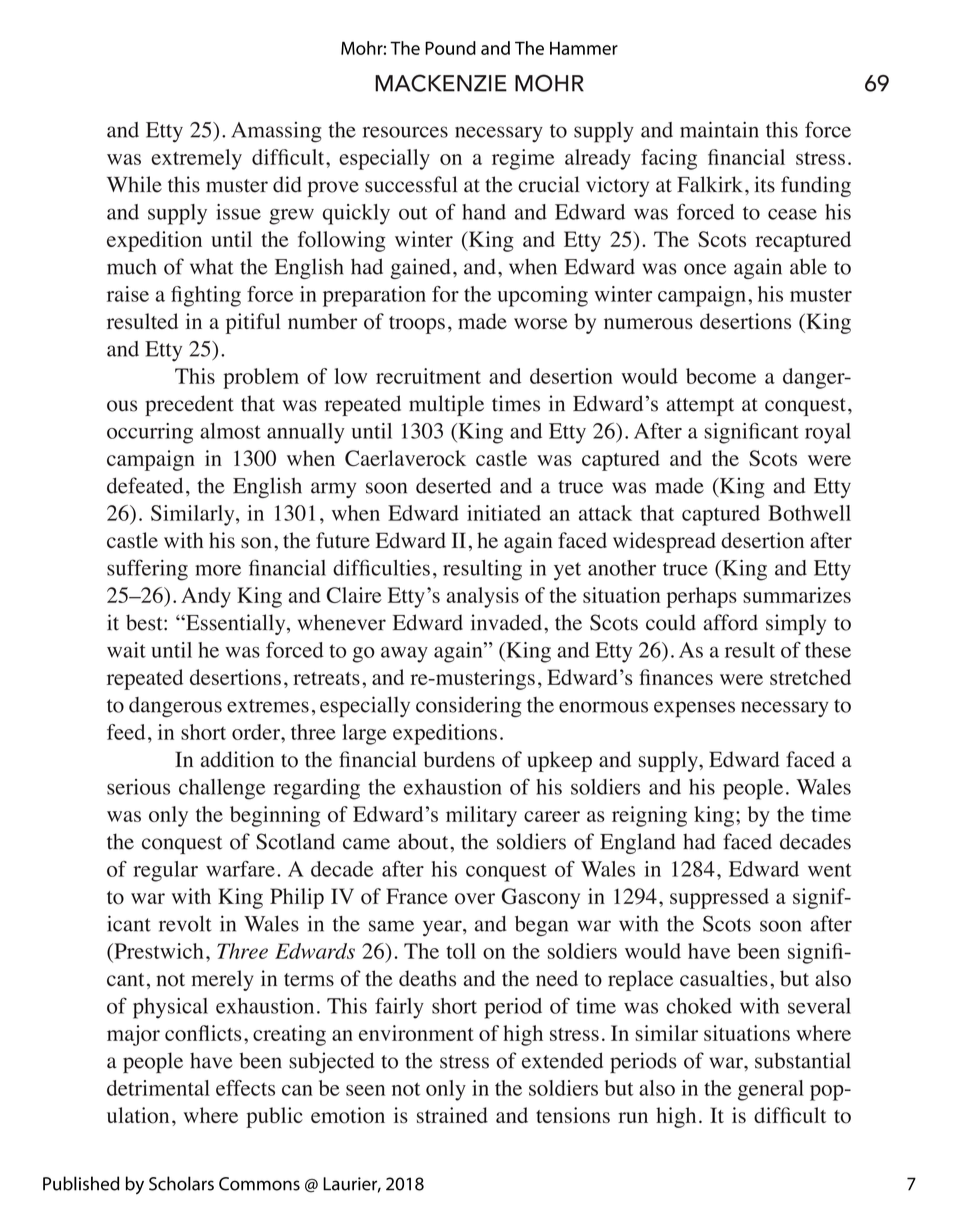  I want to click on MACKENZIE, so click(441, 83).
